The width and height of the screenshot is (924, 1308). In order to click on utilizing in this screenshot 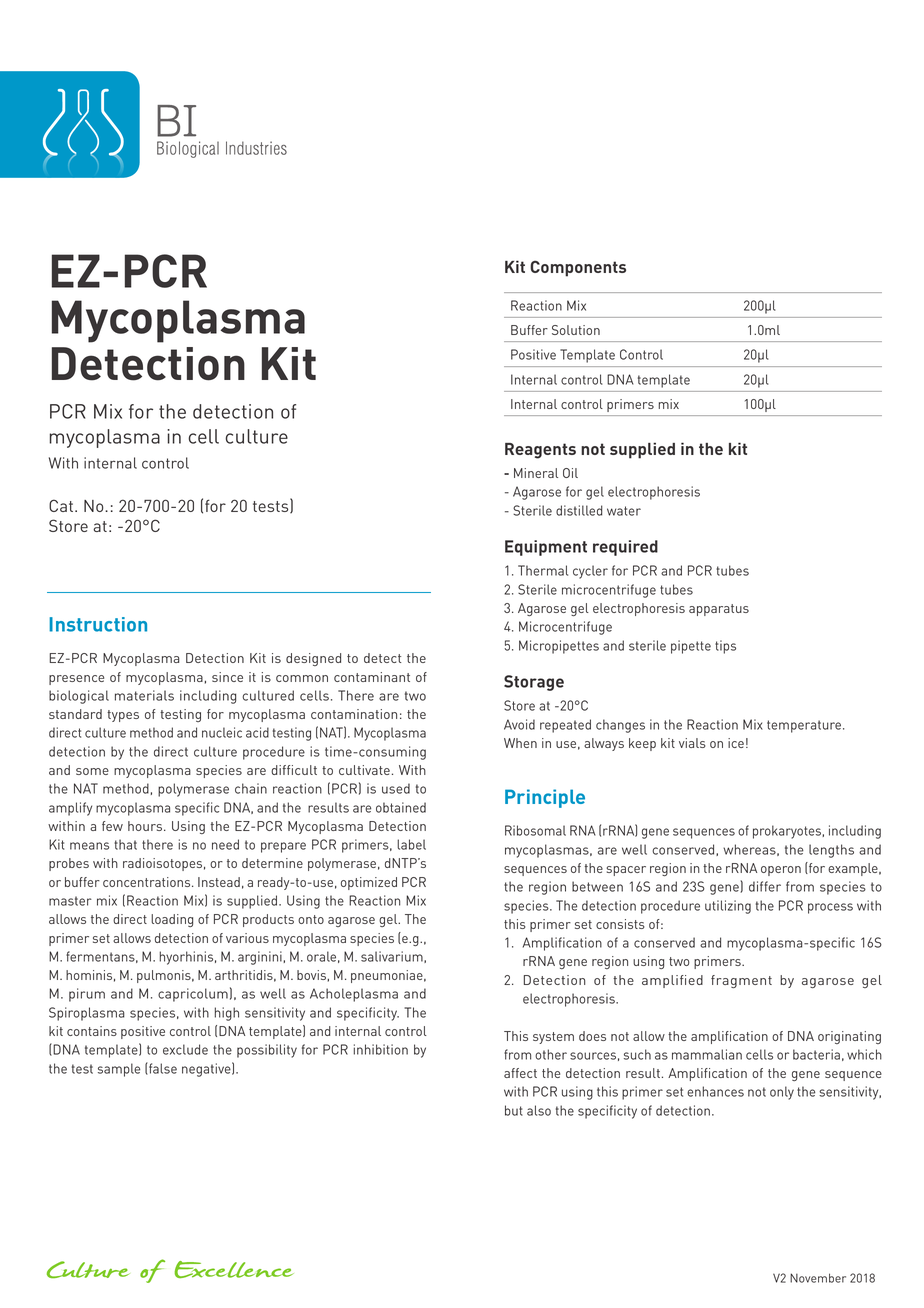, I will do `click(728, 907)`.
